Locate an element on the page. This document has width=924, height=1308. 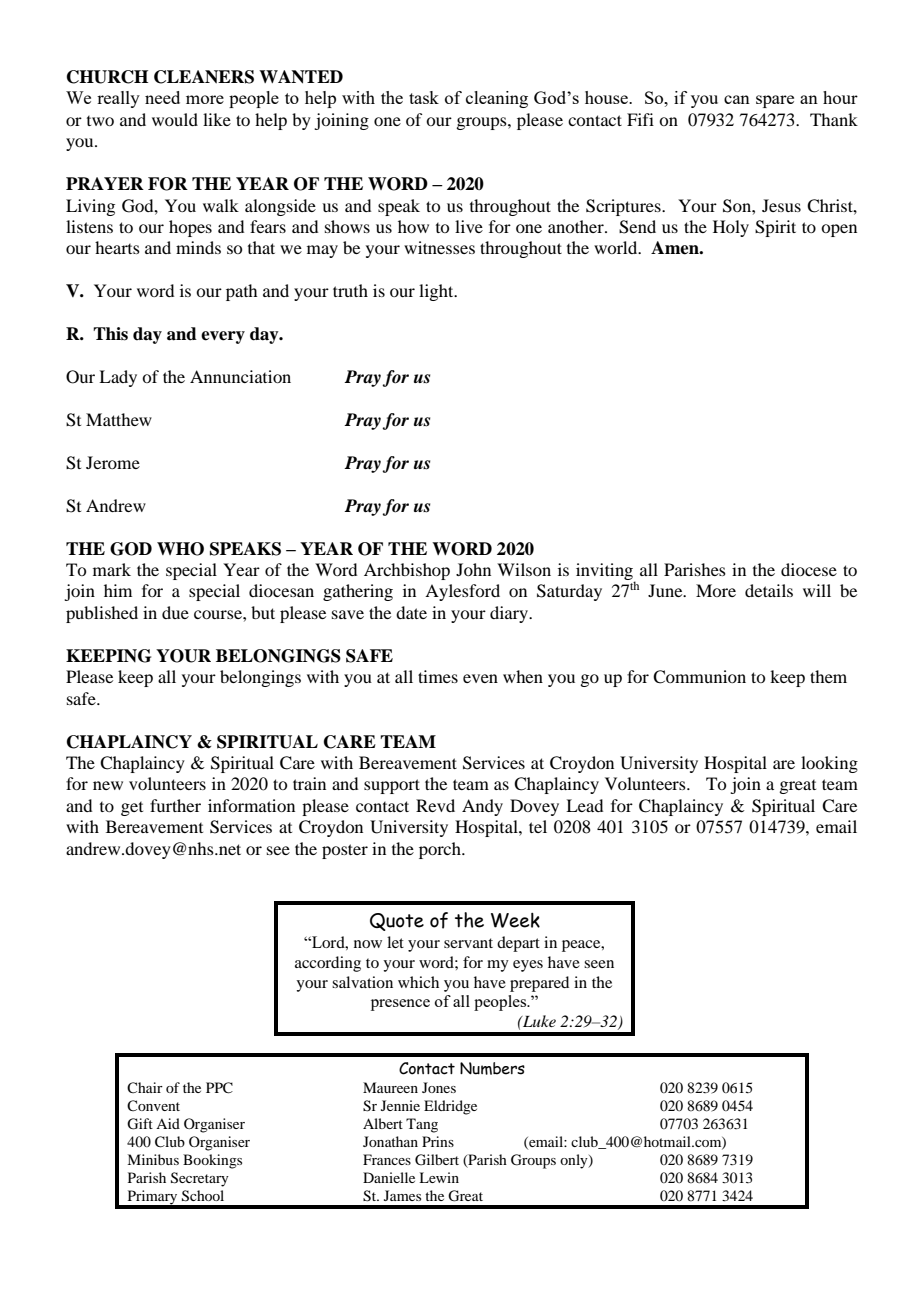
can is located at coordinates (737, 99).
